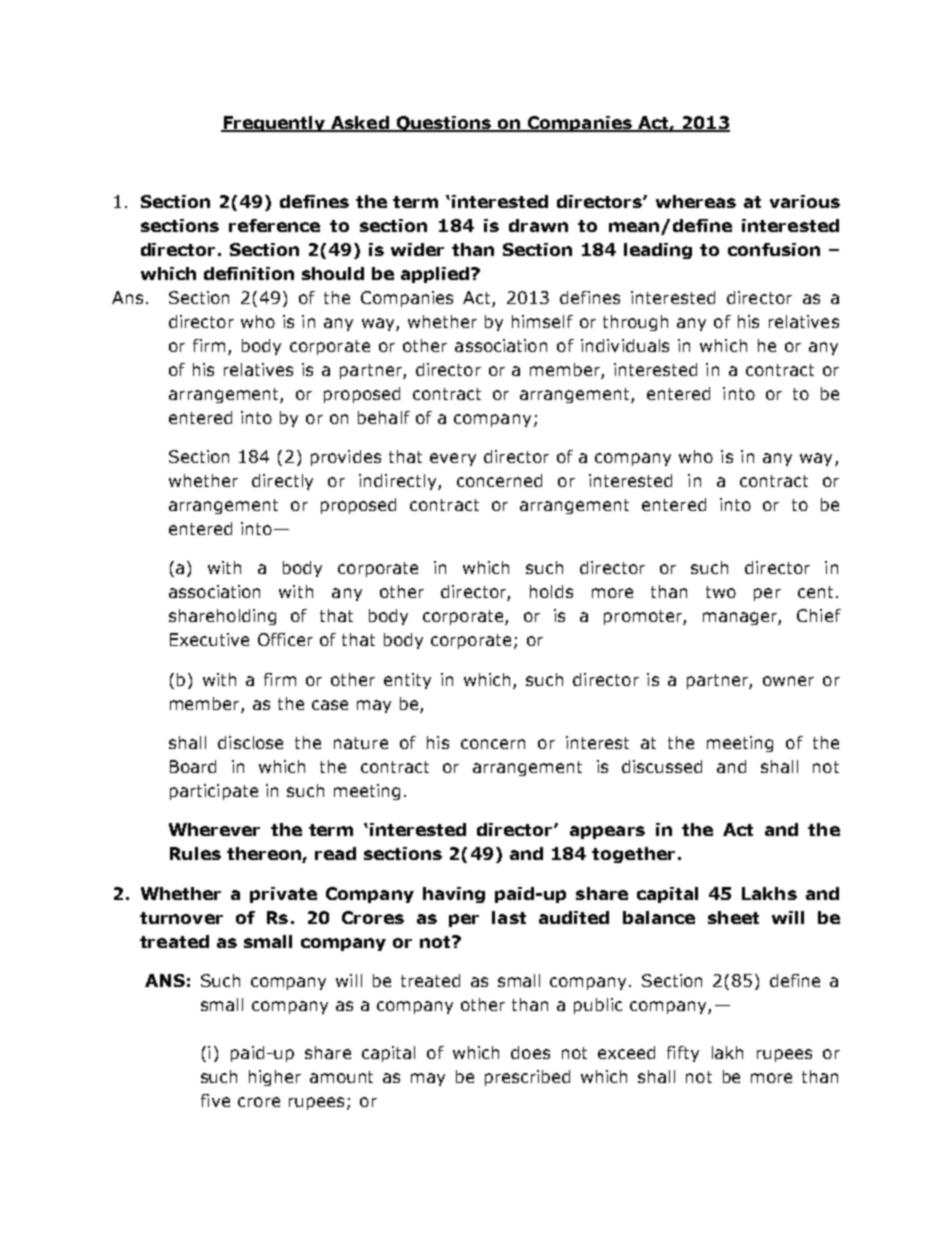 This document has height=1233, width=952. Describe the element at coordinates (285, 639) in the document. I see `Officer` at that location.
